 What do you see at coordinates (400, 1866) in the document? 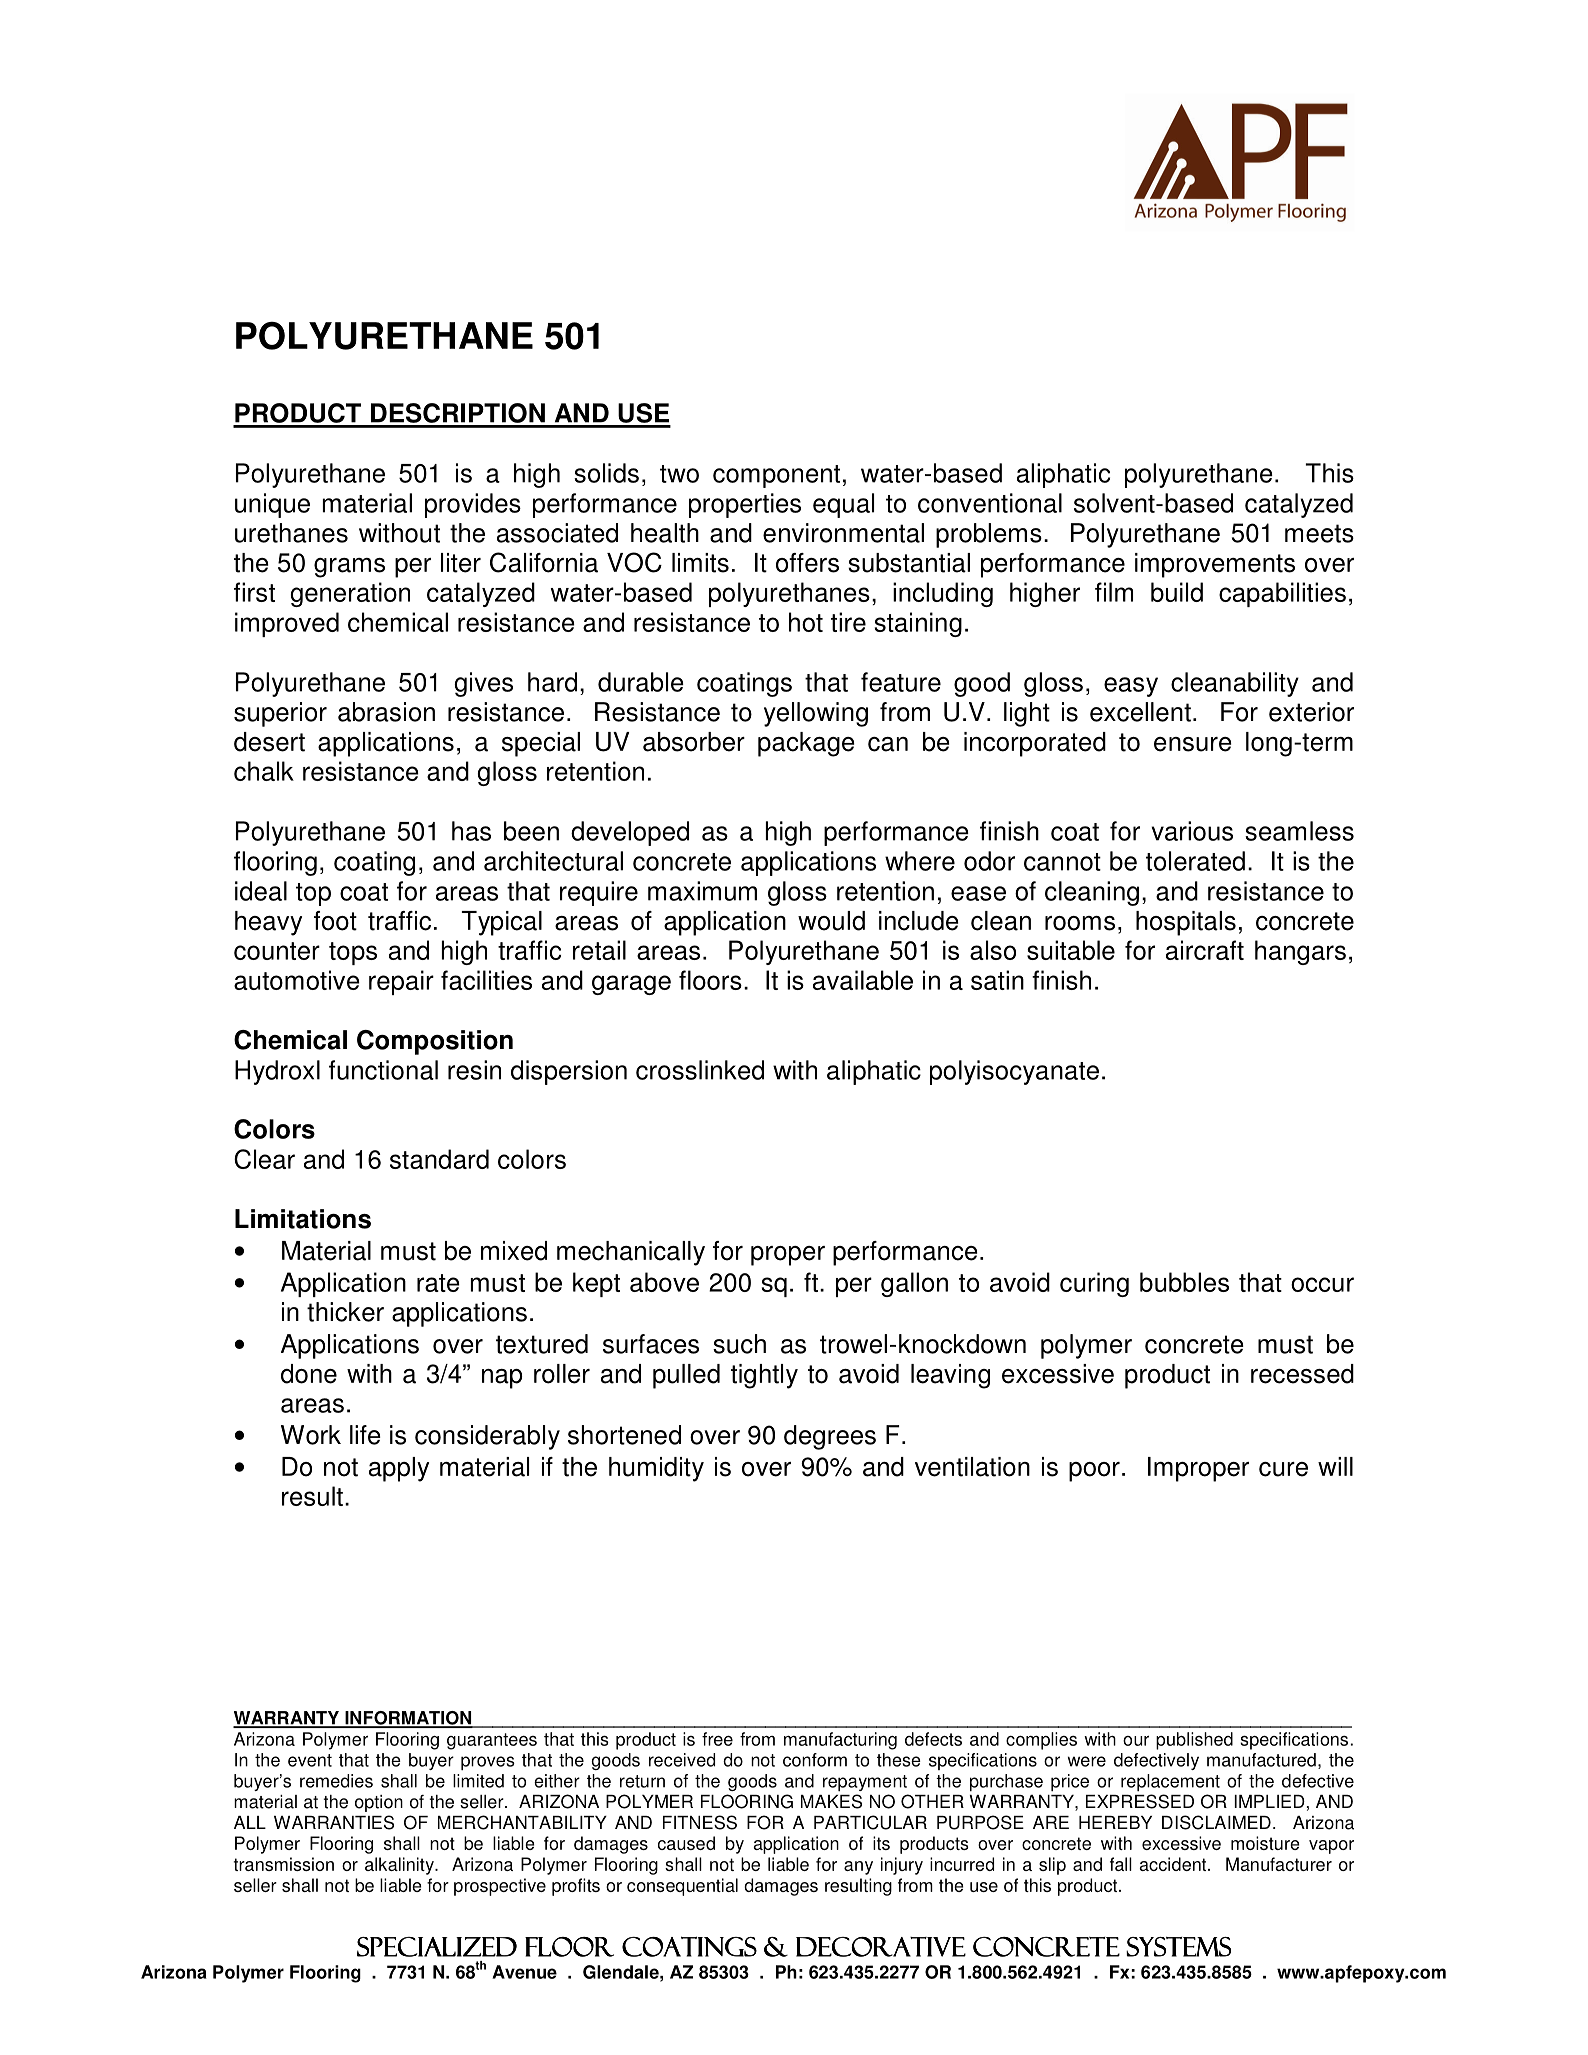
I see `alkalinity` at bounding box center [400, 1866].
